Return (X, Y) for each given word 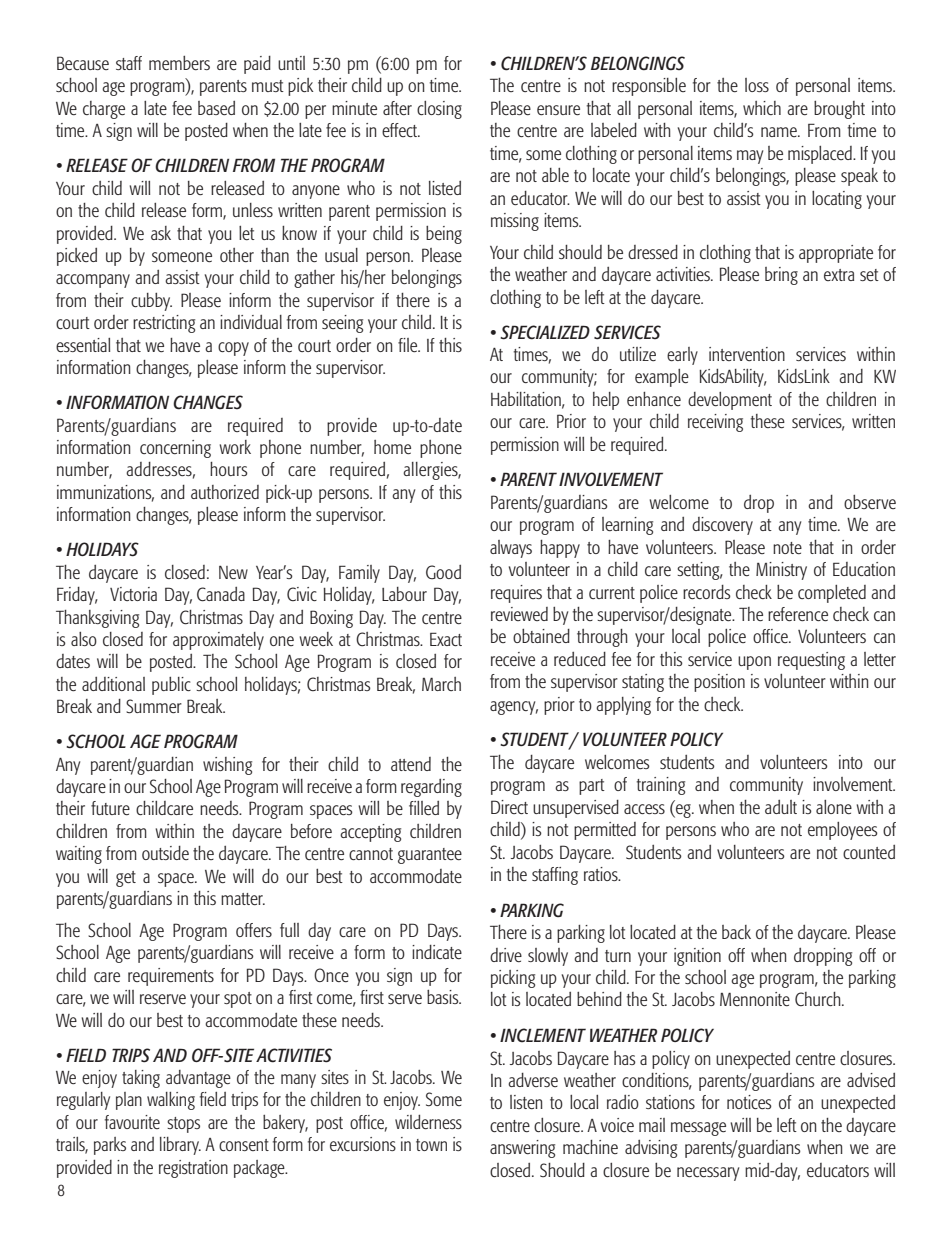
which (762, 108)
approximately (218, 641)
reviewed (519, 614)
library (180, 1146)
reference (798, 614)
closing (439, 110)
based (216, 108)
